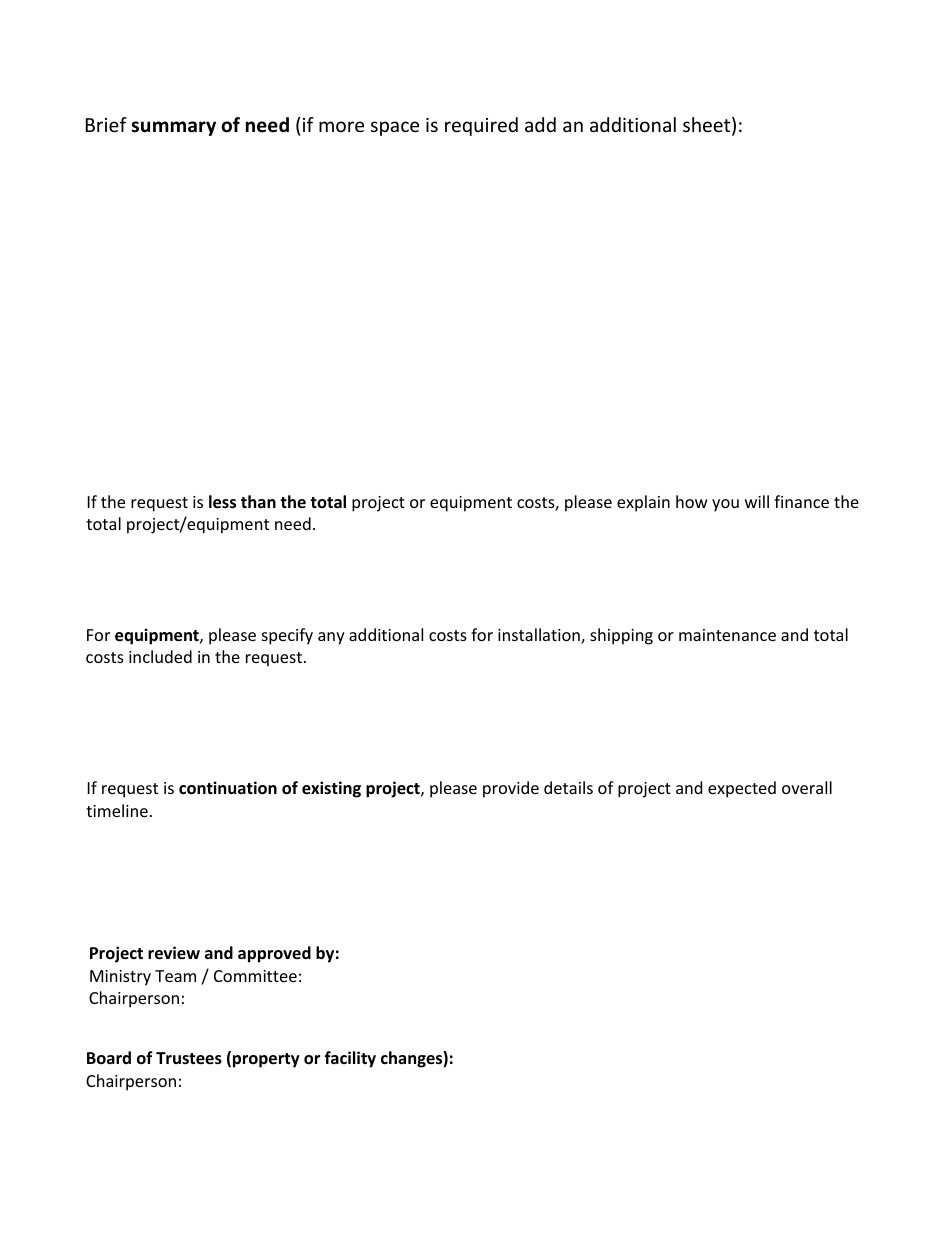 The image size is (952, 1233). Describe the element at coordinates (540, 636) in the document. I see `installation` at that location.
